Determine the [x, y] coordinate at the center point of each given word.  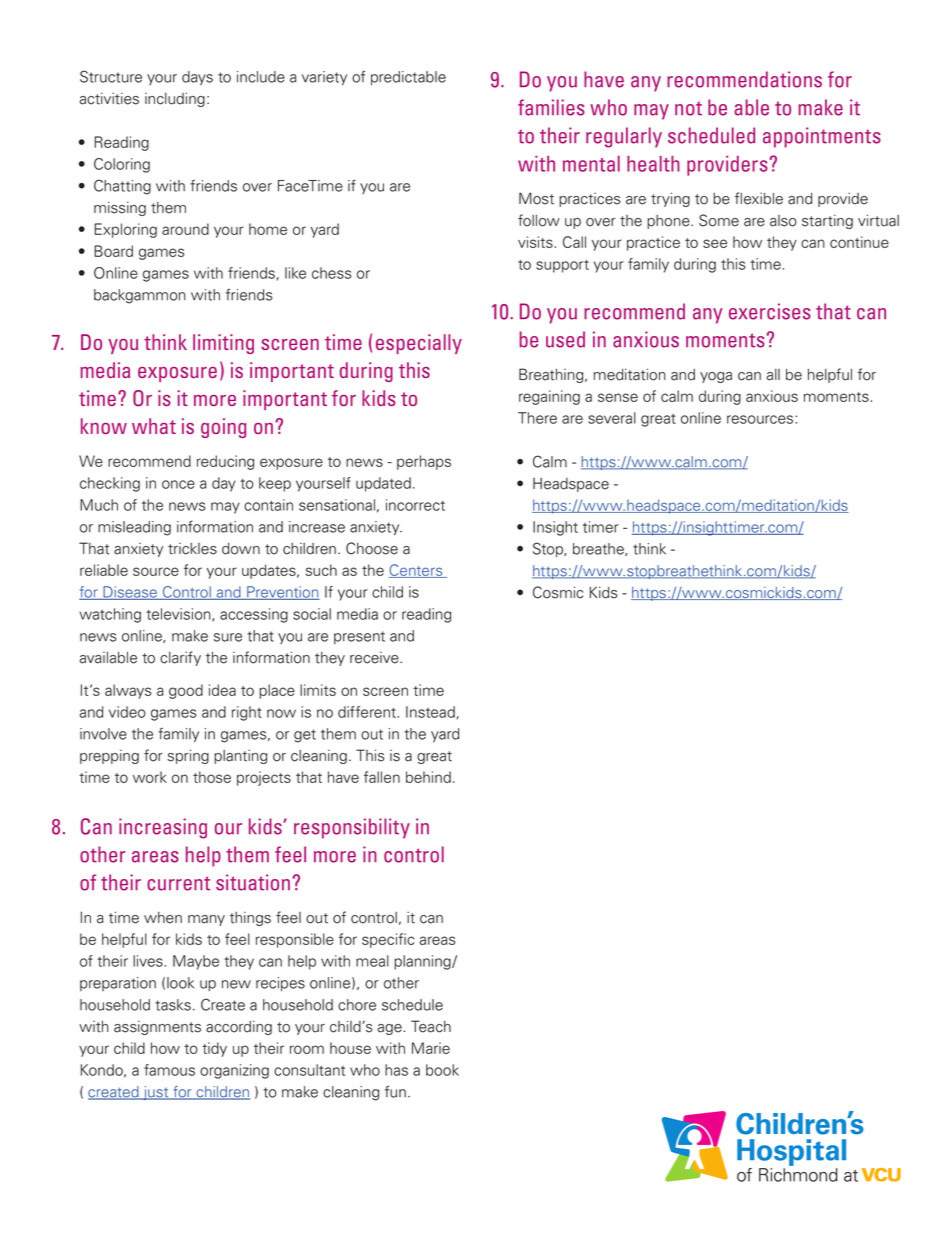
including [175, 99]
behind [428, 777]
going [223, 428]
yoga [716, 377]
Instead [431, 712]
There [537, 418]
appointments [822, 137]
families [551, 107]
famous [169, 1070]
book [442, 1070]
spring [188, 756]
